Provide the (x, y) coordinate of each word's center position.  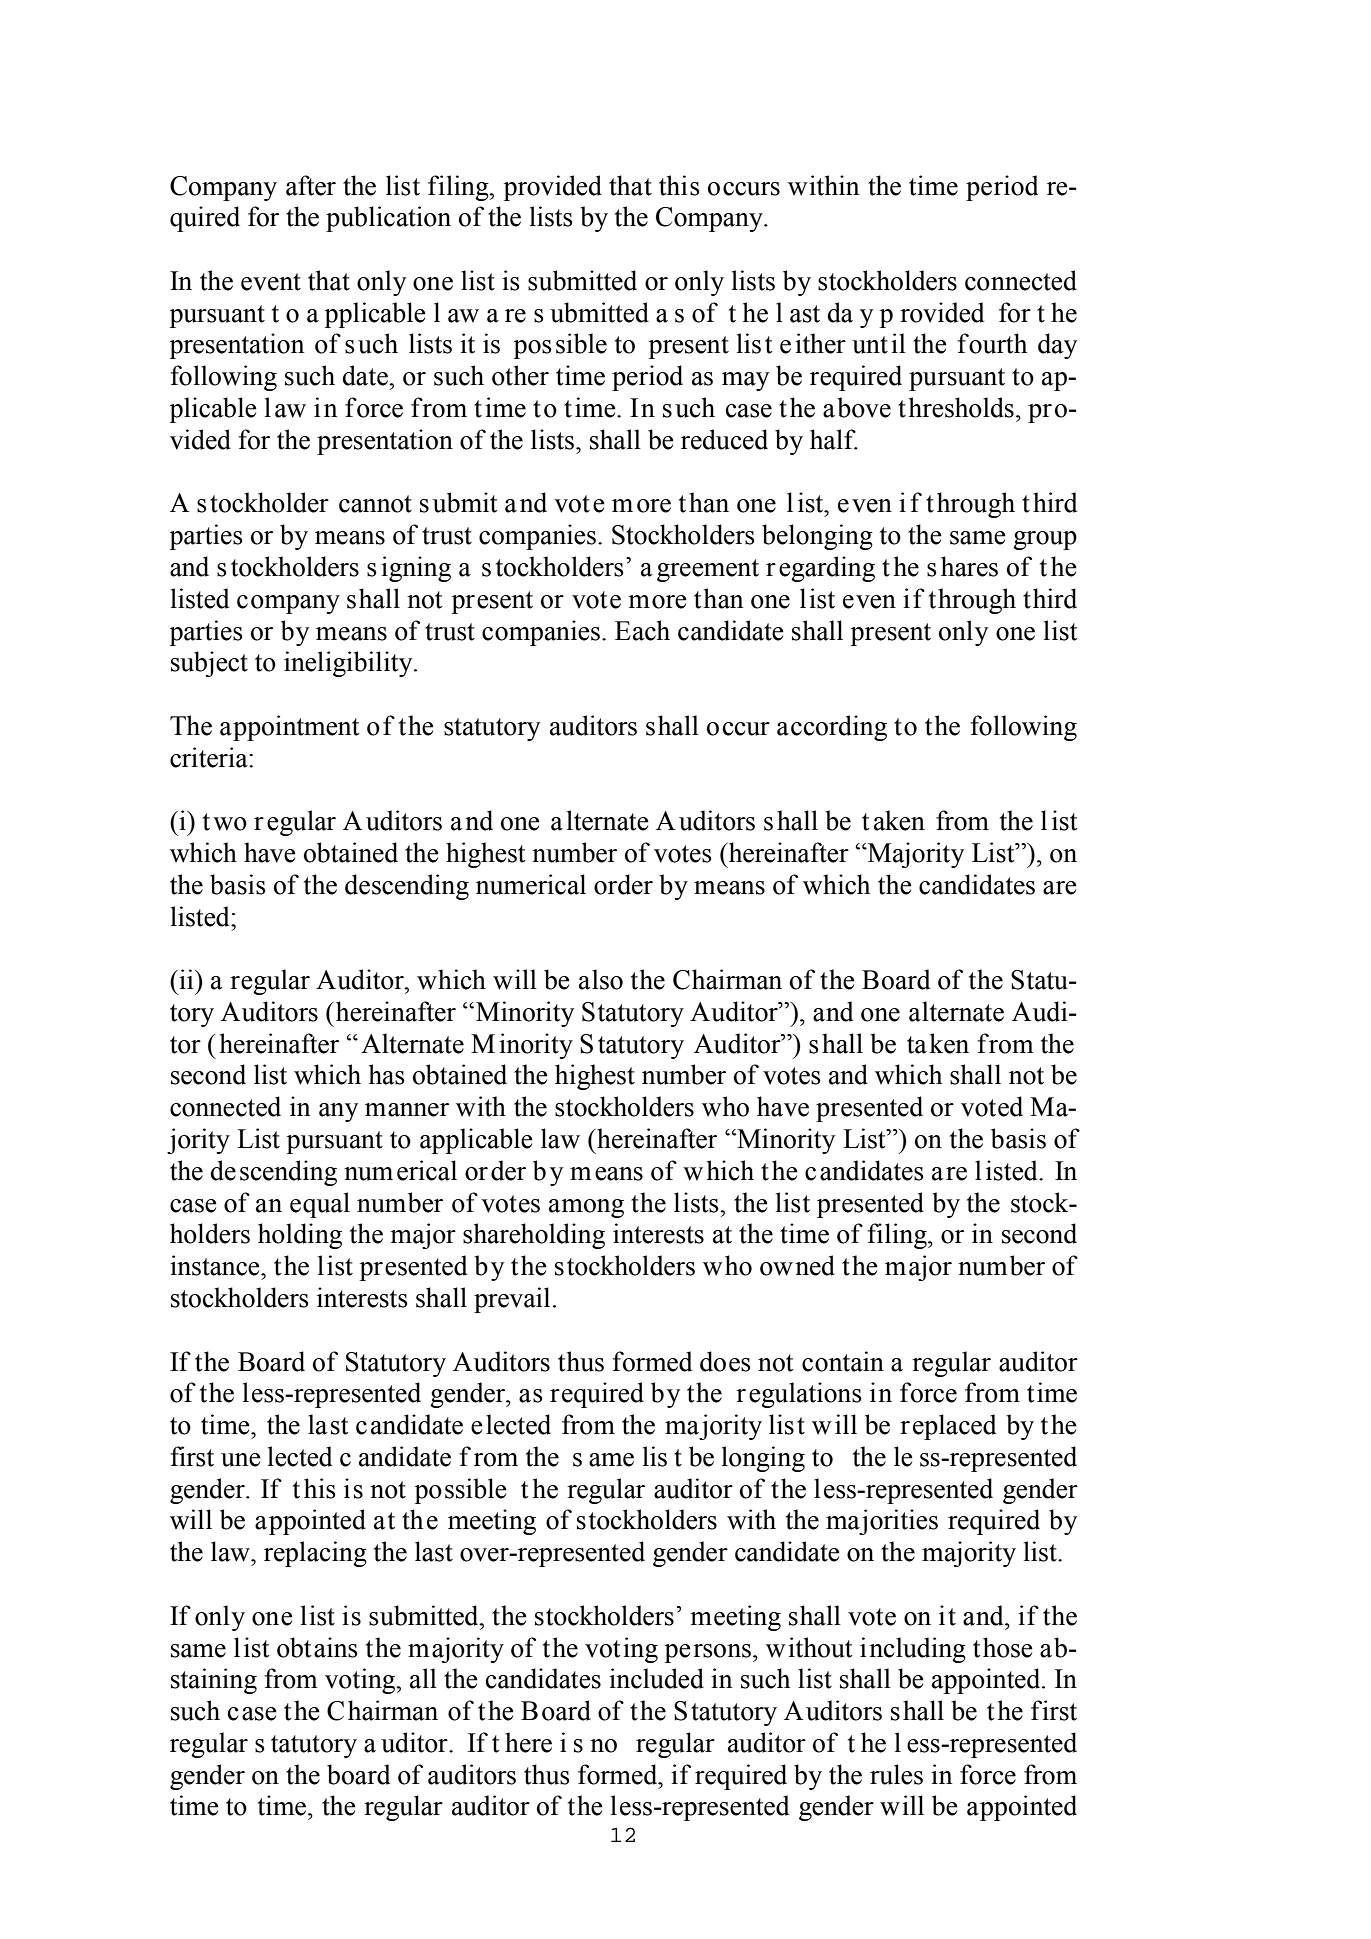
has (387, 1074)
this (679, 185)
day (1057, 346)
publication (388, 219)
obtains (317, 1647)
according (832, 728)
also (601, 979)
